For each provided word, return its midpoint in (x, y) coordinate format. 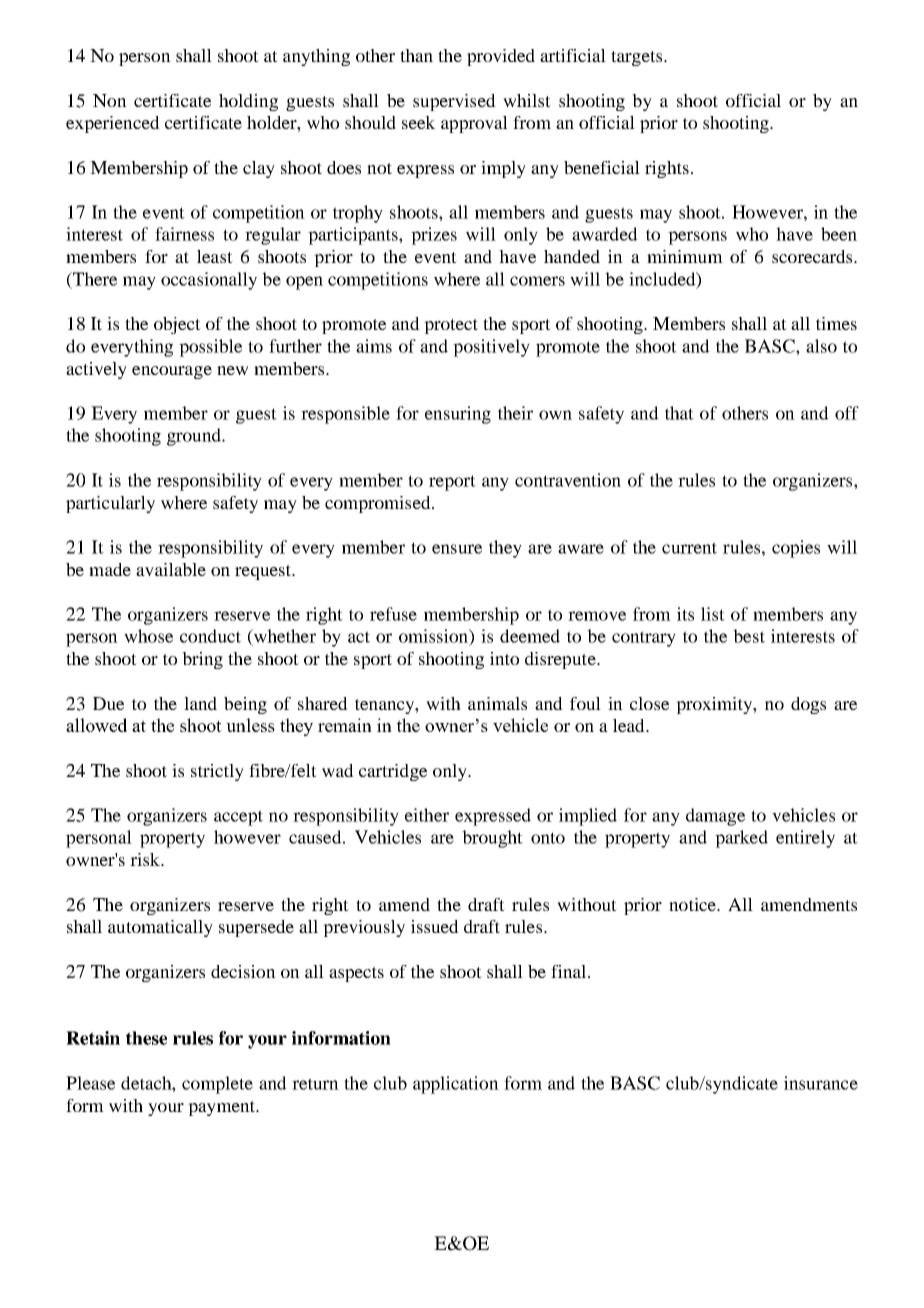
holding (248, 102)
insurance (821, 1083)
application (456, 1085)
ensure (457, 549)
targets (636, 58)
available (171, 569)
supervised (454, 102)
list (713, 614)
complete (217, 1085)
